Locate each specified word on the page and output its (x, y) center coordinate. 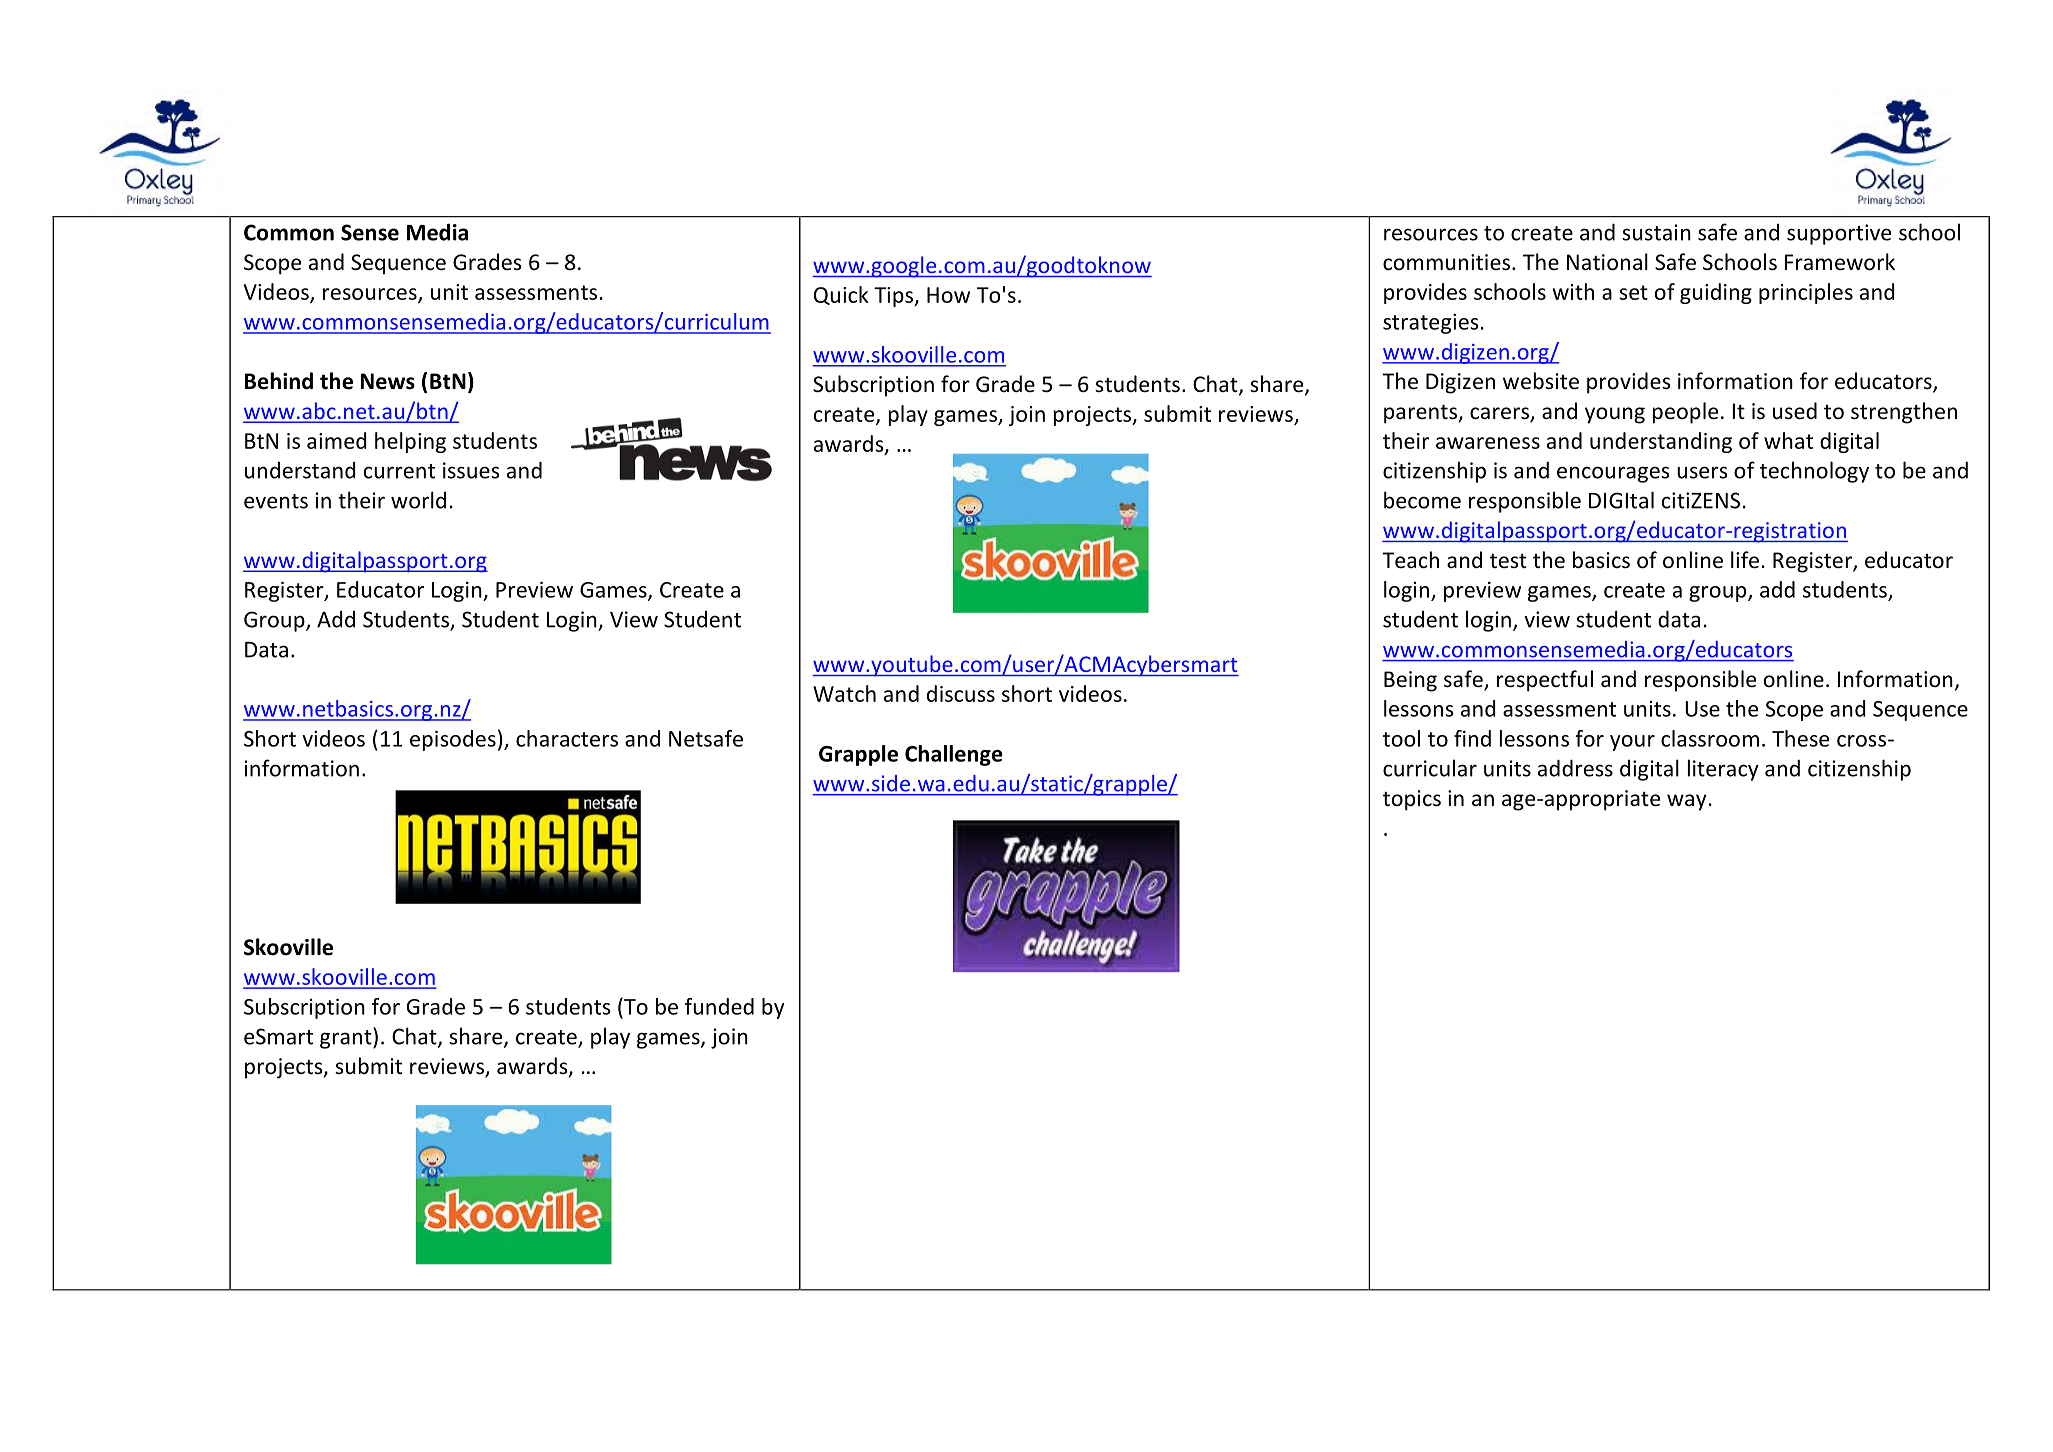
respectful (1545, 681)
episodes (453, 740)
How (948, 295)
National (1607, 262)
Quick (841, 295)
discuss (961, 693)
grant (347, 1038)
